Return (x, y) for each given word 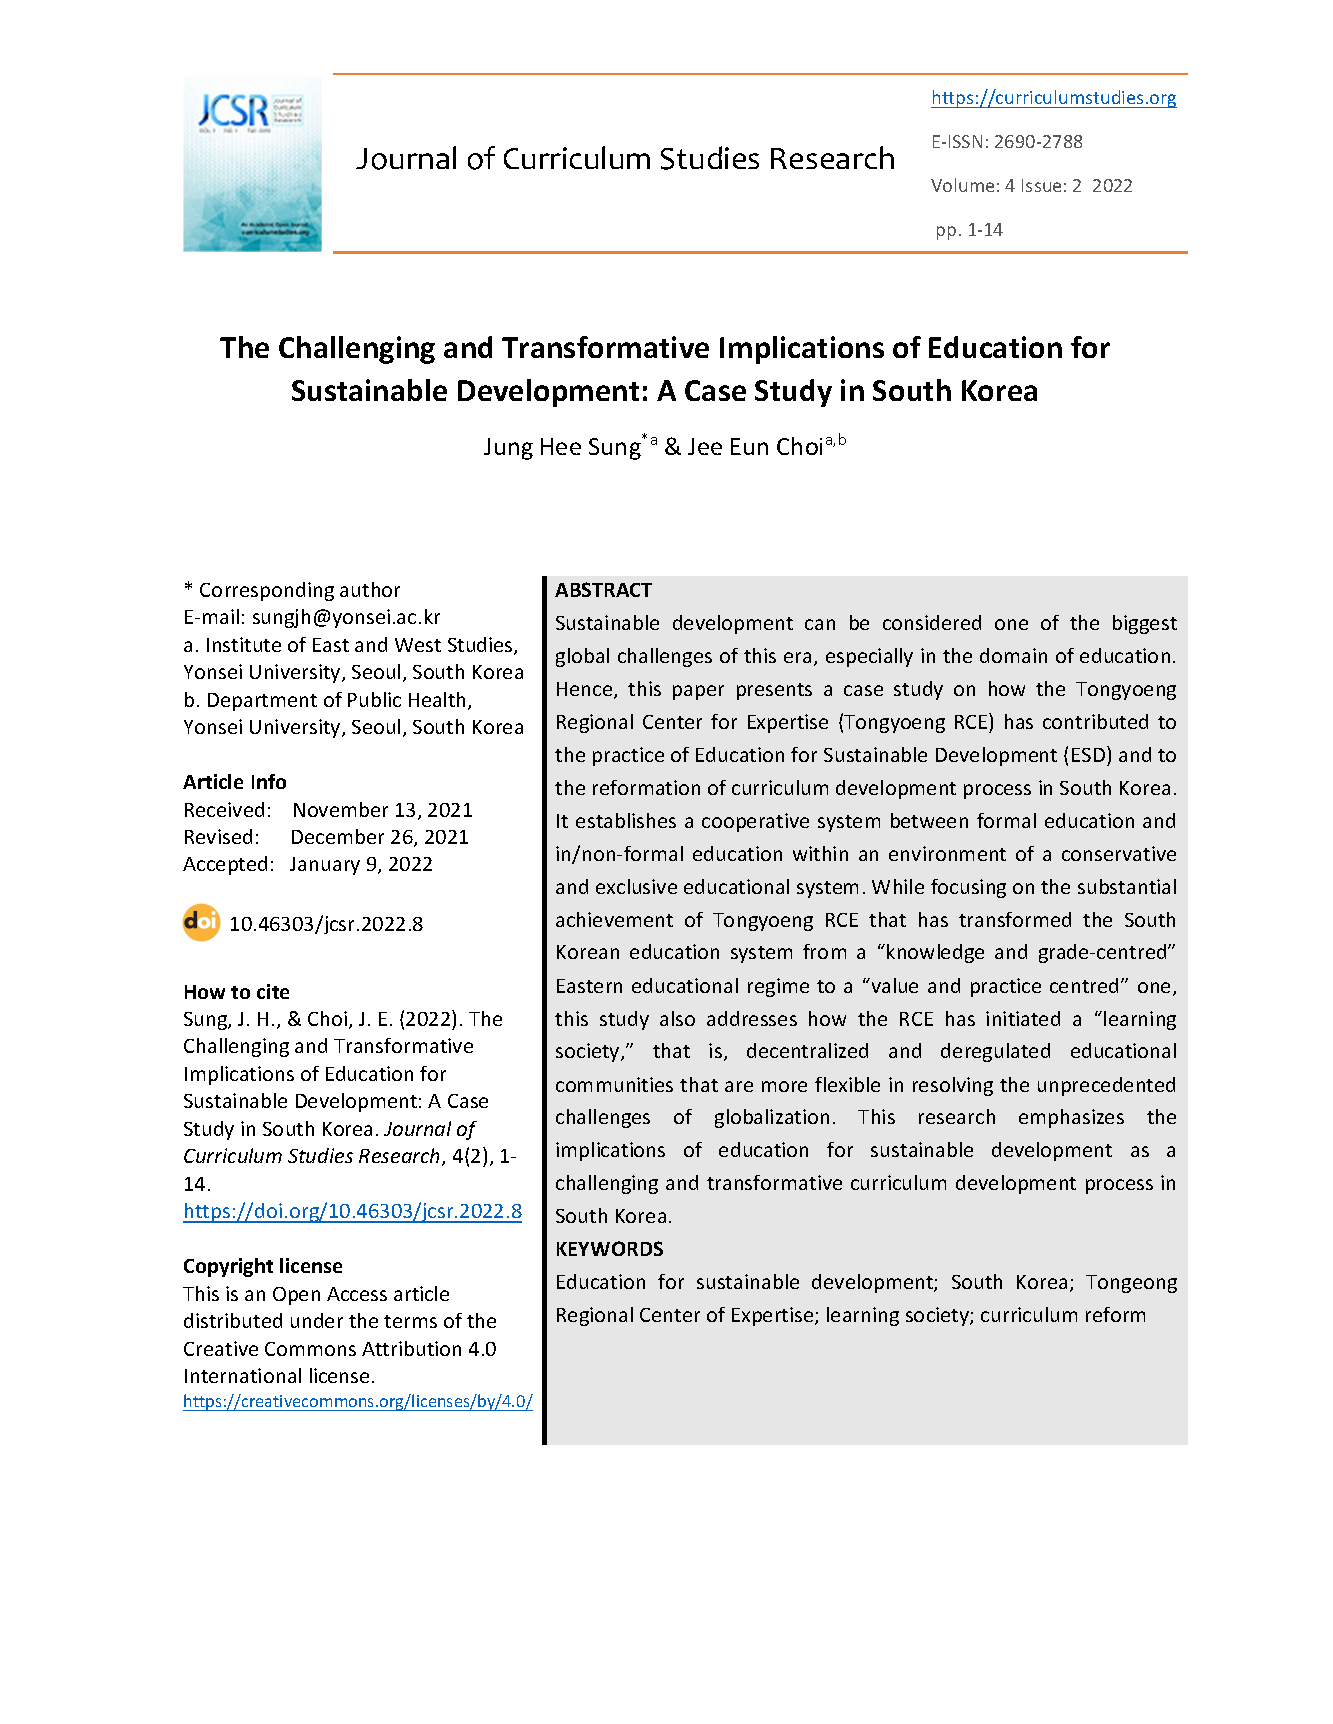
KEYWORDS (610, 1248)
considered (932, 622)
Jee (705, 446)
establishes (626, 820)
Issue (1041, 185)
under (317, 1320)
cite (273, 991)
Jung (508, 449)
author (370, 589)
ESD (1088, 755)
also (677, 1018)
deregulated (995, 1052)
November (341, 809)
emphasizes (1071, 1118)
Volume (962, 185)
